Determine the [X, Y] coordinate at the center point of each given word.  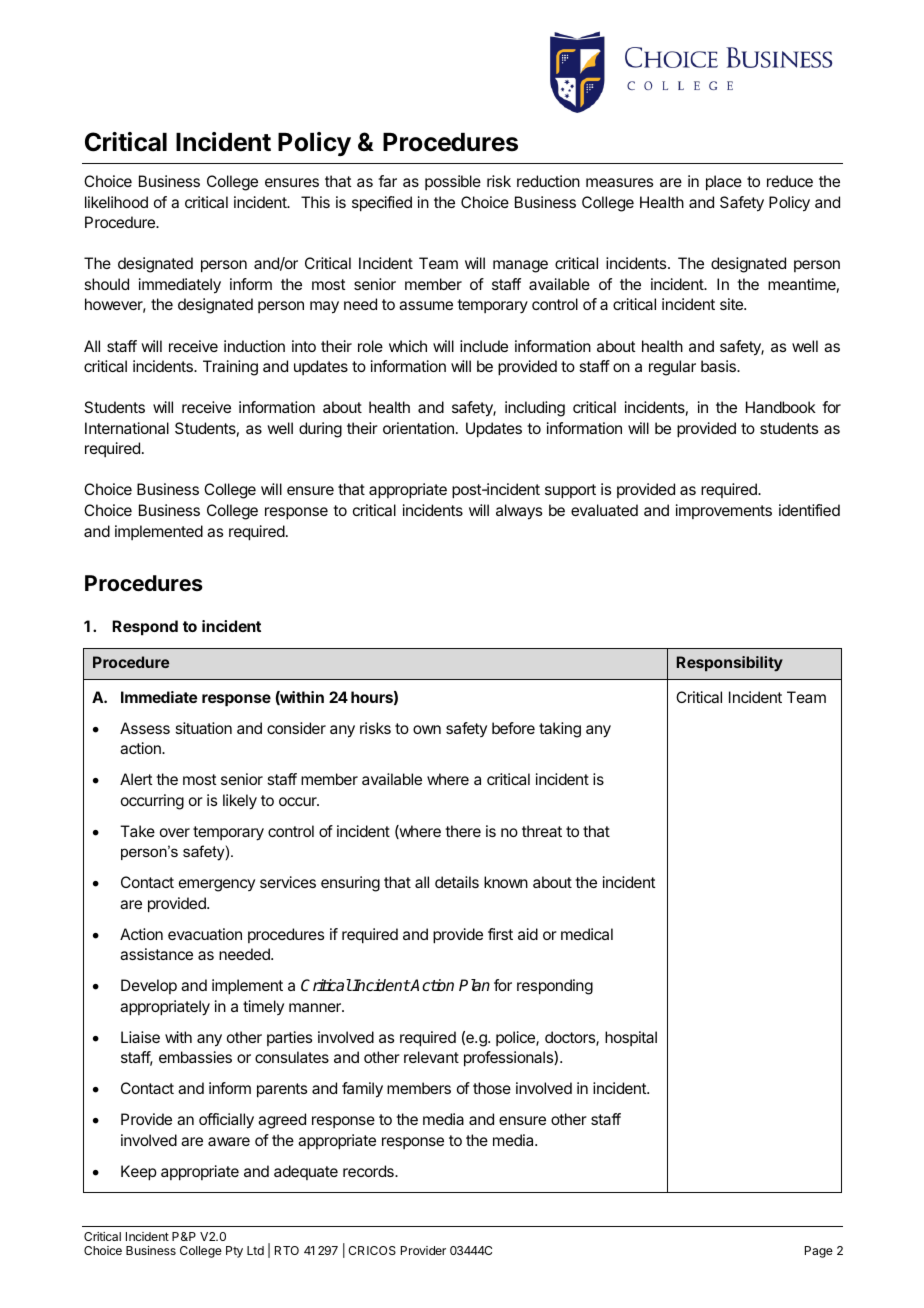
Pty [234, 1252]
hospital [631, 1038]
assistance [156, 954]
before [513, 728]
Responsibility [730, 663]
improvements [724, 511]
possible [453, 182]
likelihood [116, 202]
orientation [418, 428]
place [724, 183]
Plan [474, 985]
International [127, 428]
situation [203, 728]
